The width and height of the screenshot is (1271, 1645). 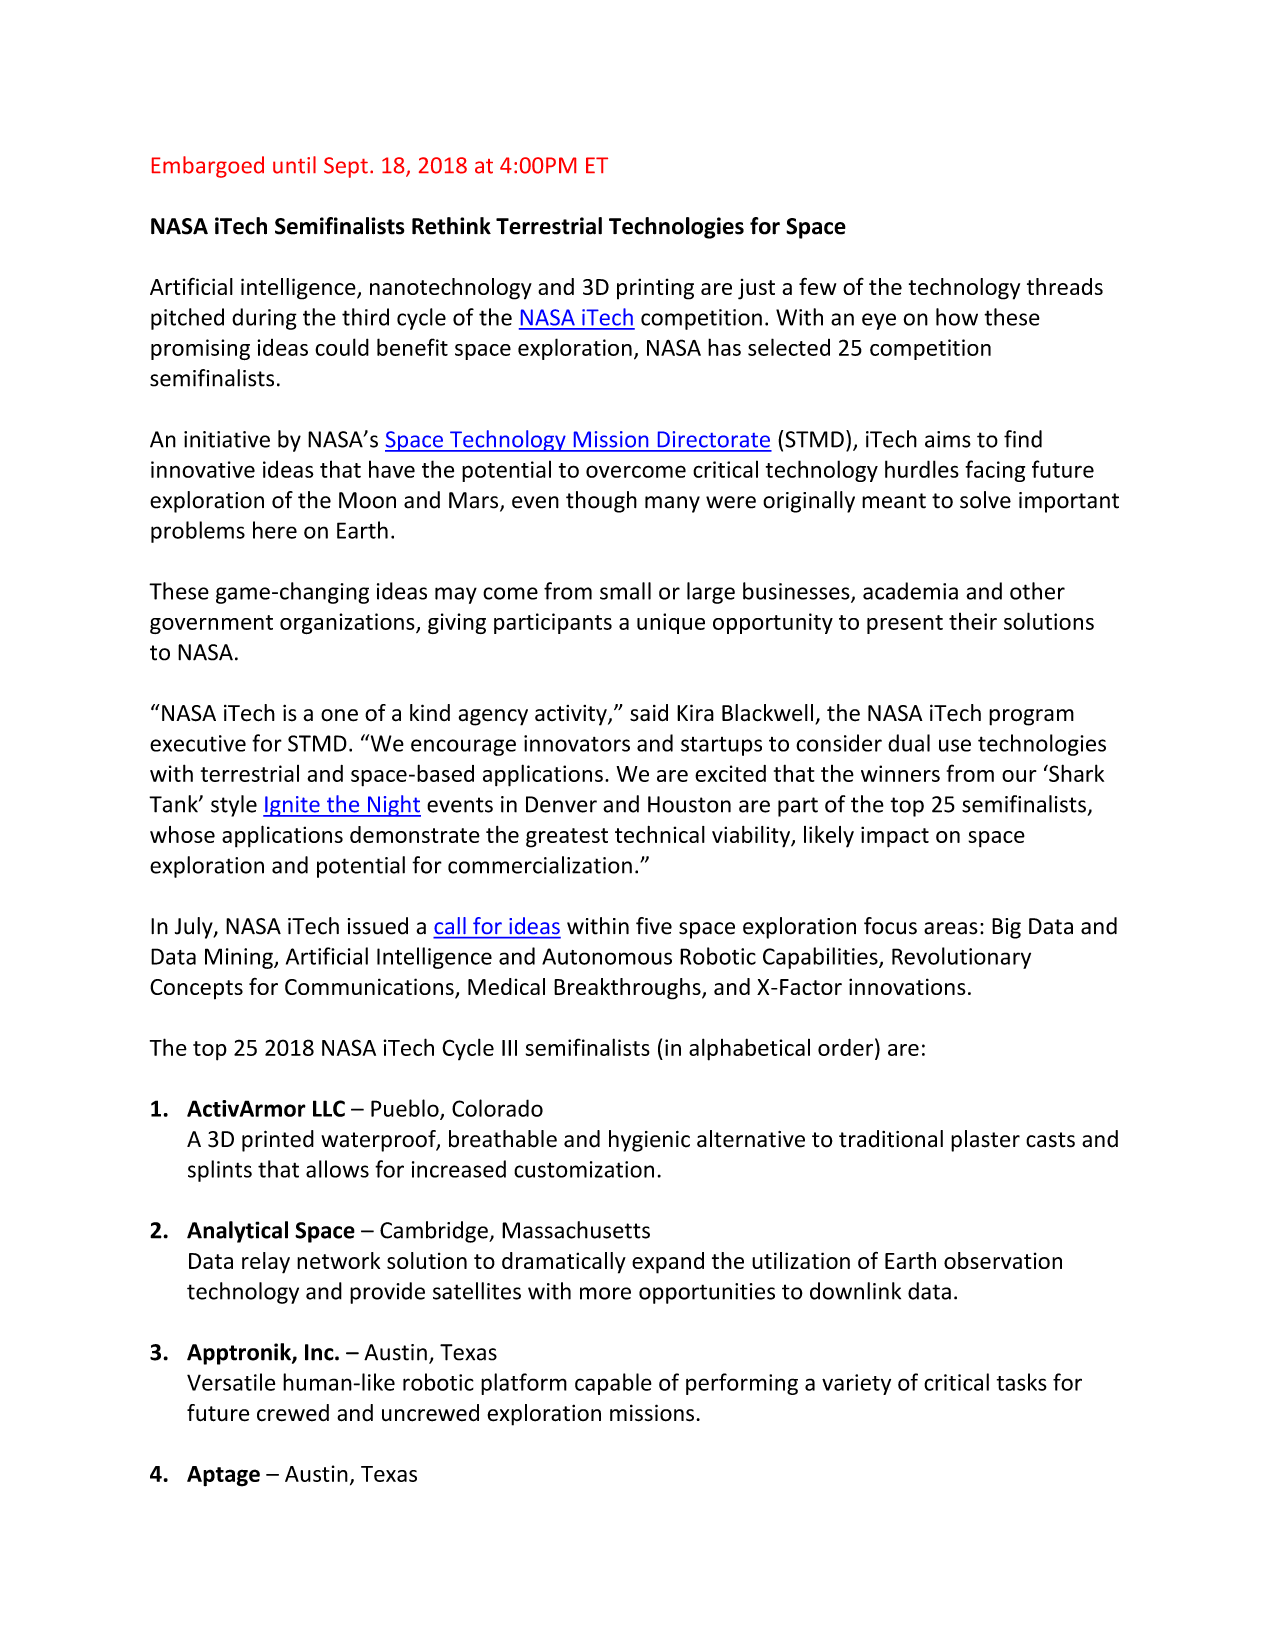 What do you see at coordinates (654, 926) in the screenshot?
I see `five` at bounding box center [654, 926].
